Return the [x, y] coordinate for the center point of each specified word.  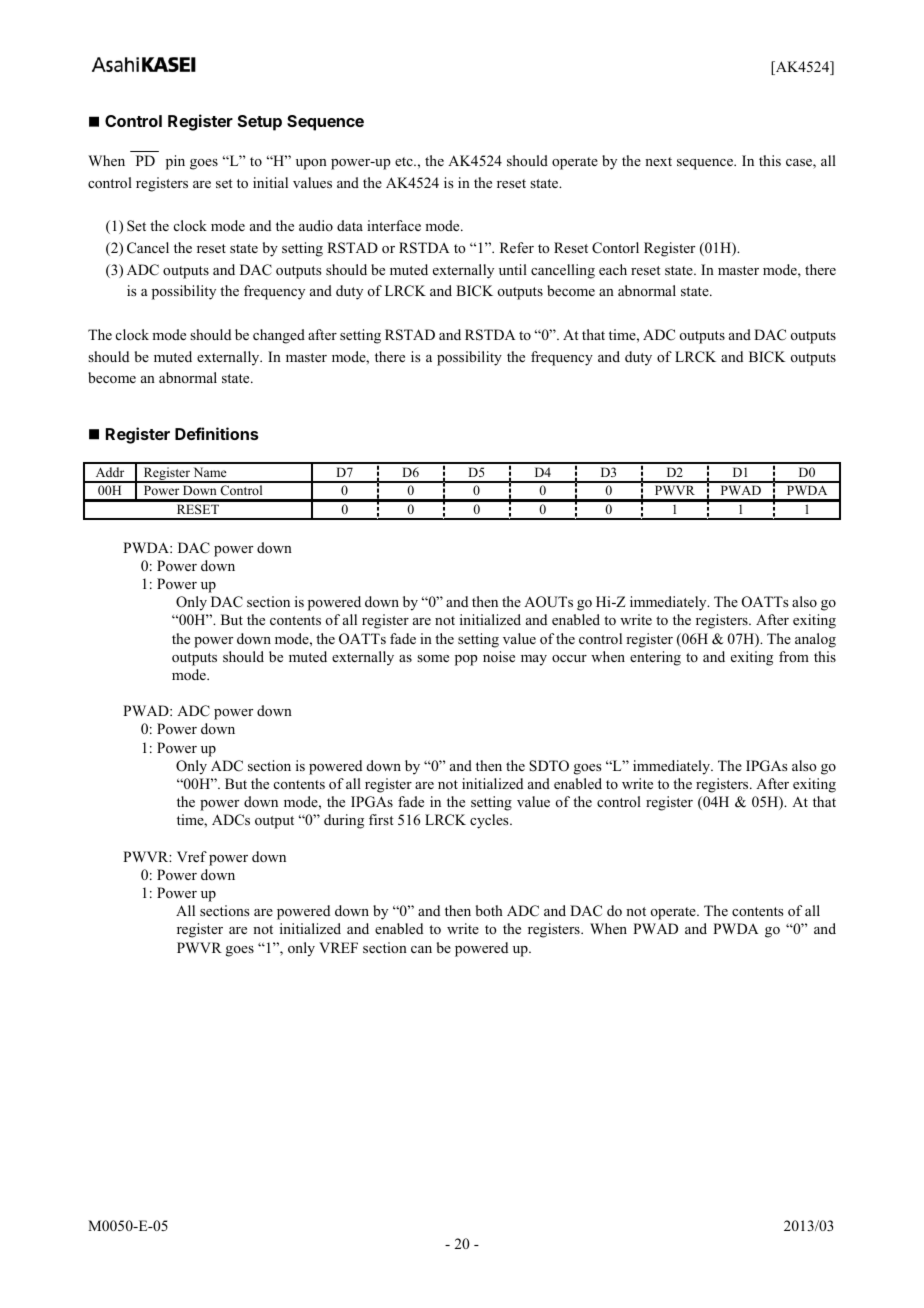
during [344, 821]
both [489, 910]
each [613, 269]
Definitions [217, 433]
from [794, 656]
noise [499, 656]
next [658, 161]
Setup [260, 123]
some [433, 658]
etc [405, 161]
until [513, 269]
